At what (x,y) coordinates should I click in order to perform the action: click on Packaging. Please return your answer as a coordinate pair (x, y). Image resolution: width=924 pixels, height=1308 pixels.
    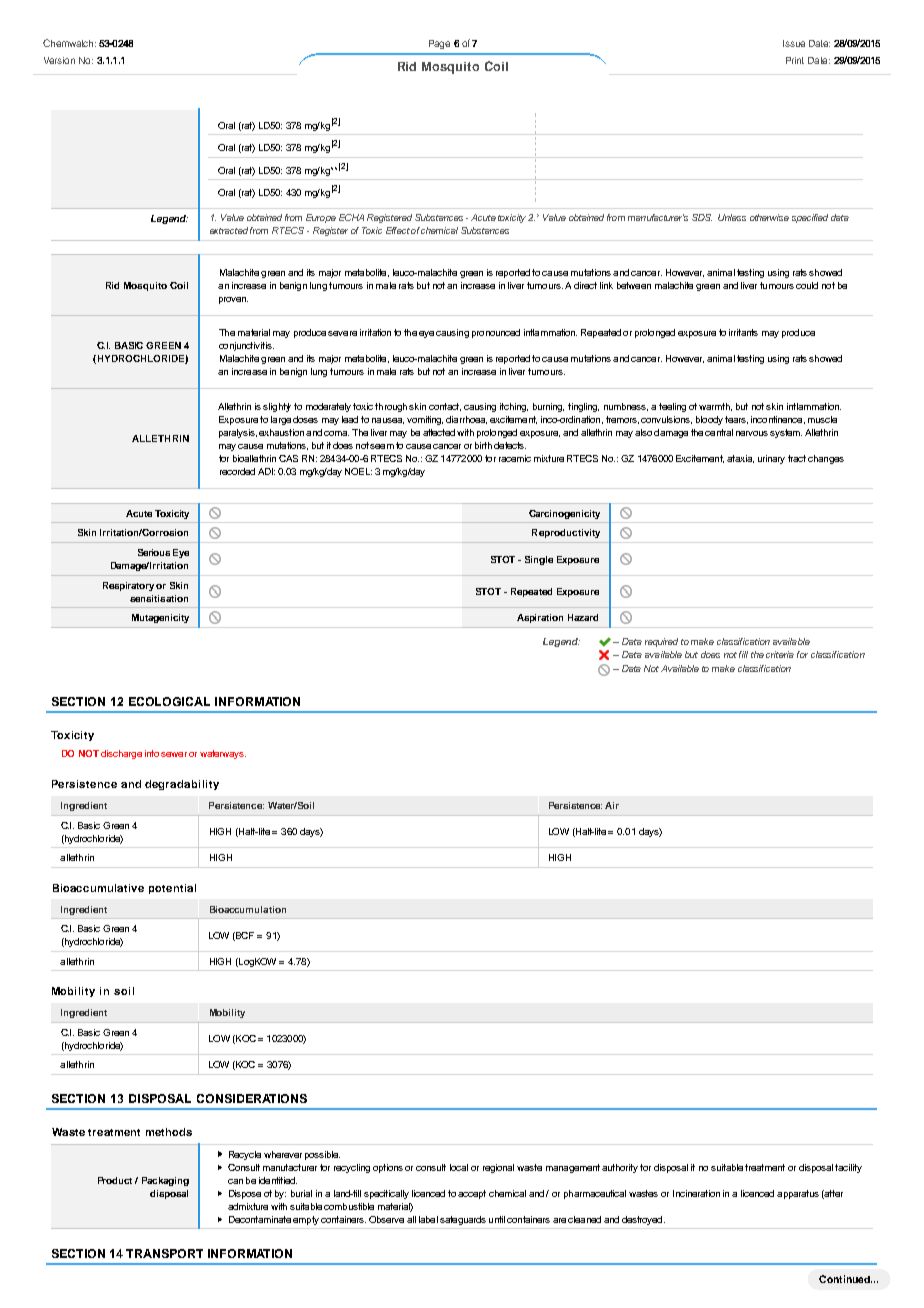
    Looking at the image, I should click on (165, 1181).
